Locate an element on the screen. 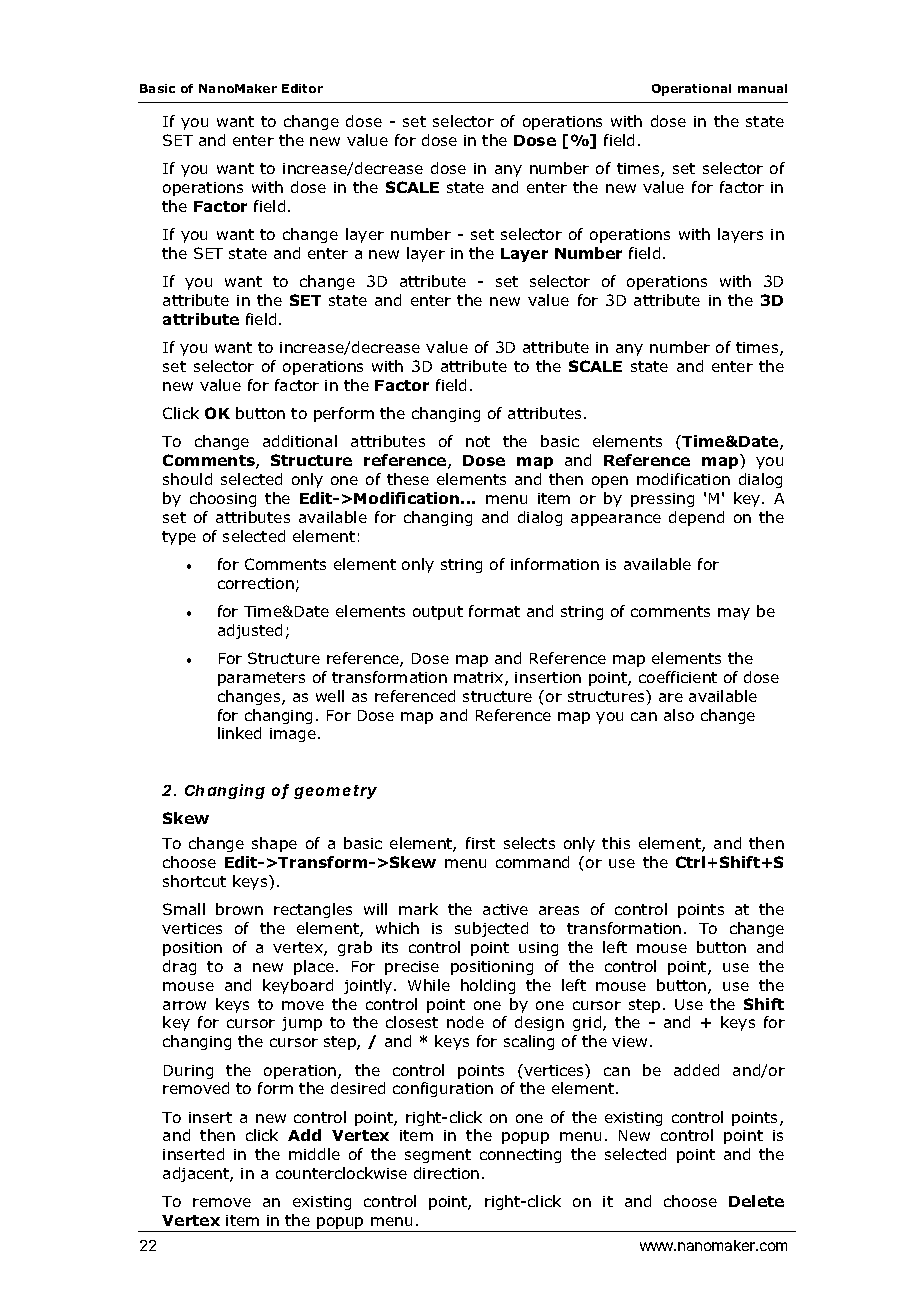  Delete is located at coordinates (756, 1201).
